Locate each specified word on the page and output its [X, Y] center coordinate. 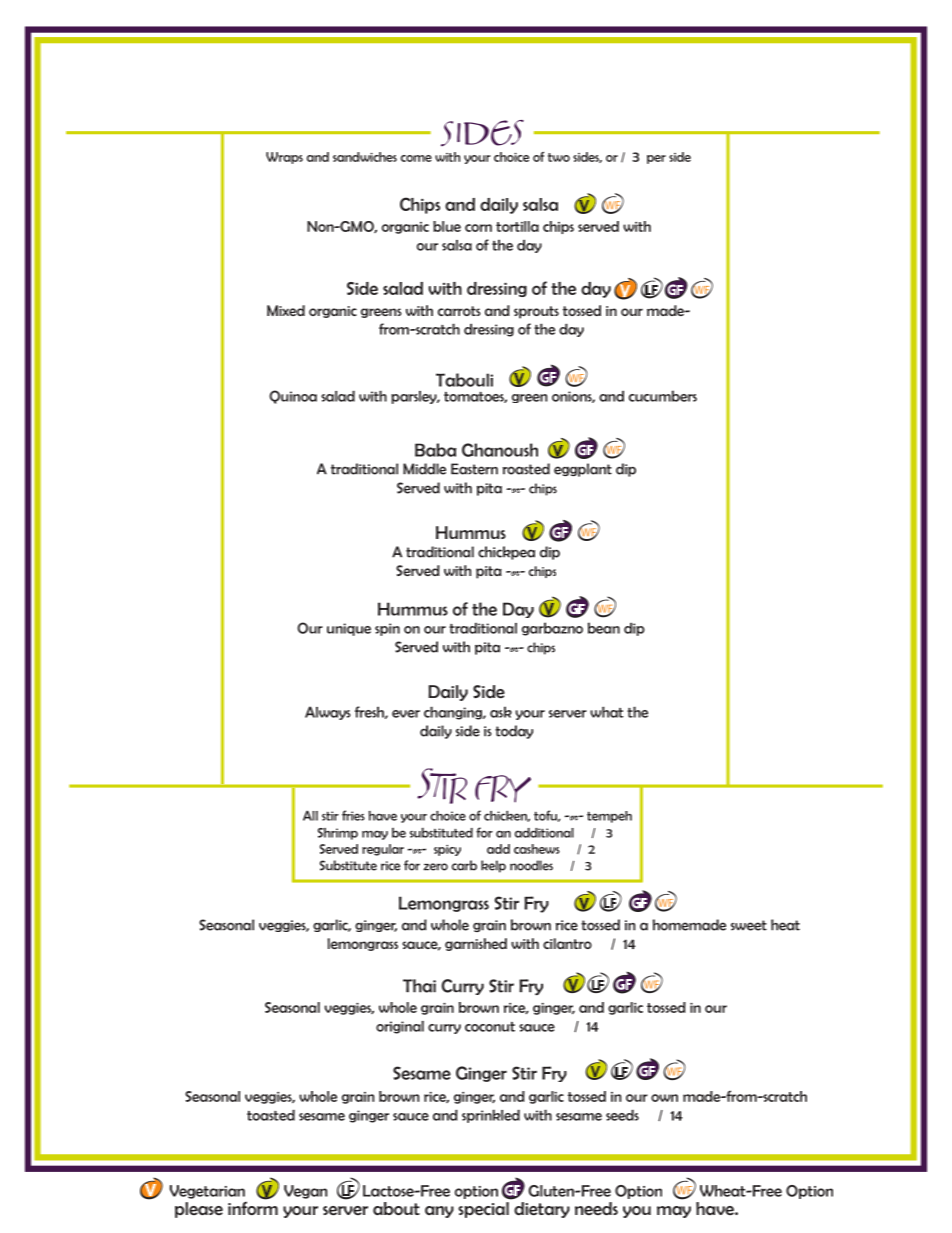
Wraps [284, 158]
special [483, 1210]
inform [253, 1207]
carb [464, 865]
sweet [749, 925]
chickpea [506, 553]
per [656, 159]
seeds [622, 1115]
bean [604, 628]
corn [478, 228]
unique [349, 629]
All [310, 815]
